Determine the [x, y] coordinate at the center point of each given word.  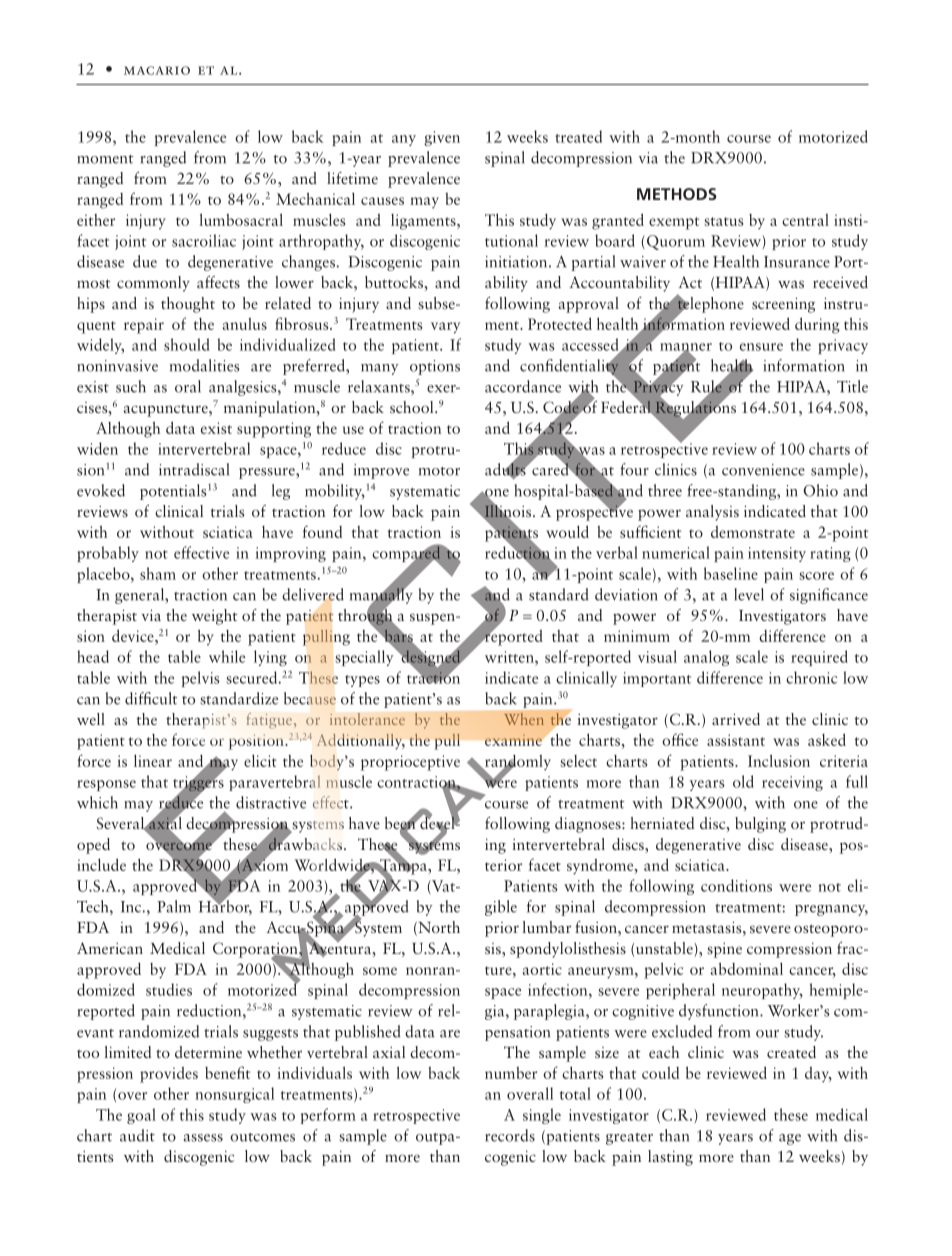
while [227, 656]
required [819, 658]
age [790, 1139]
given [442, 138]
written [510, 657]
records [510, 1135]
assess [203, 1138]
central [805, 220]
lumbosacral [241, 219]
